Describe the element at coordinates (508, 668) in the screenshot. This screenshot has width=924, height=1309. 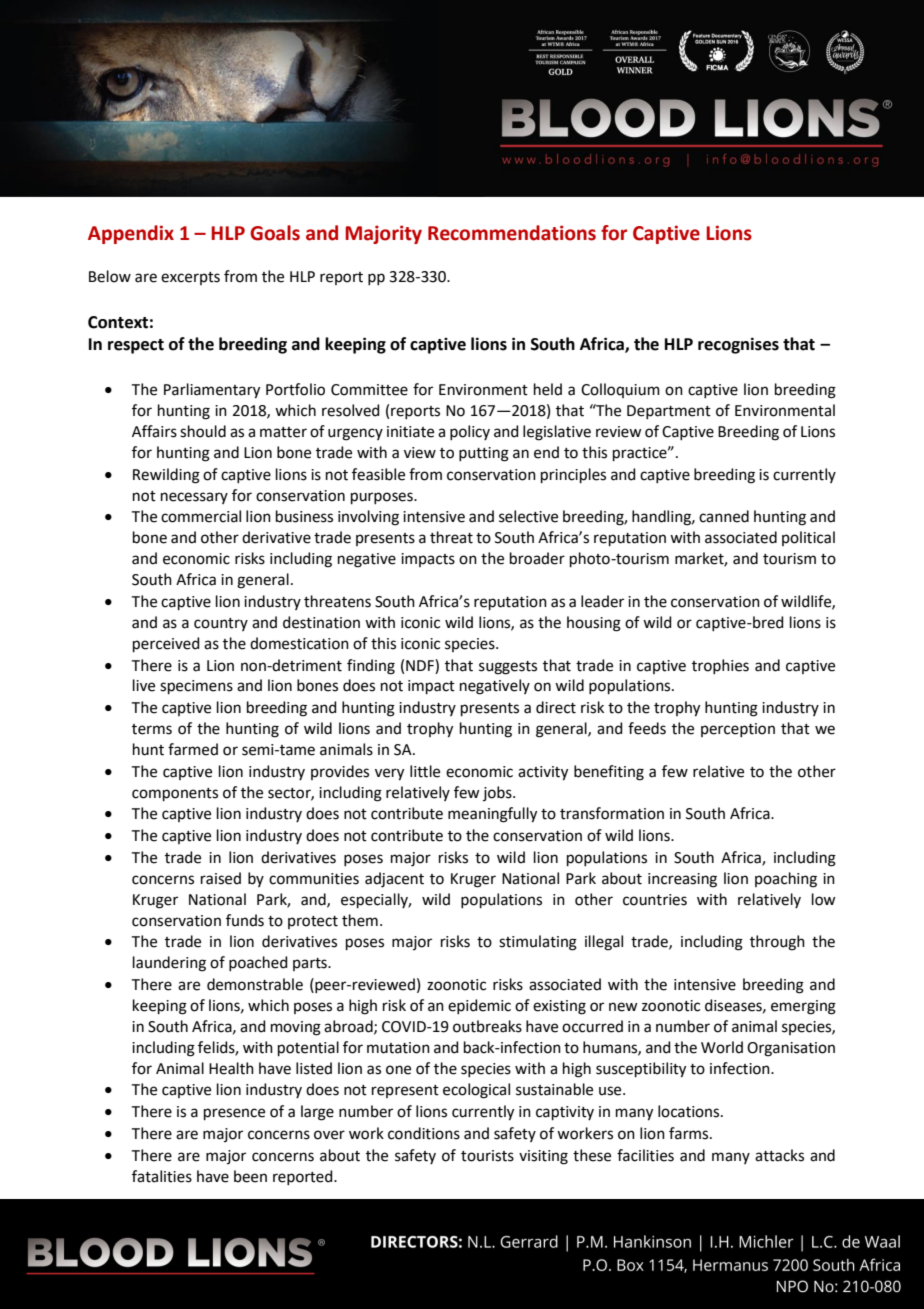
I see `suggests` at that location.
